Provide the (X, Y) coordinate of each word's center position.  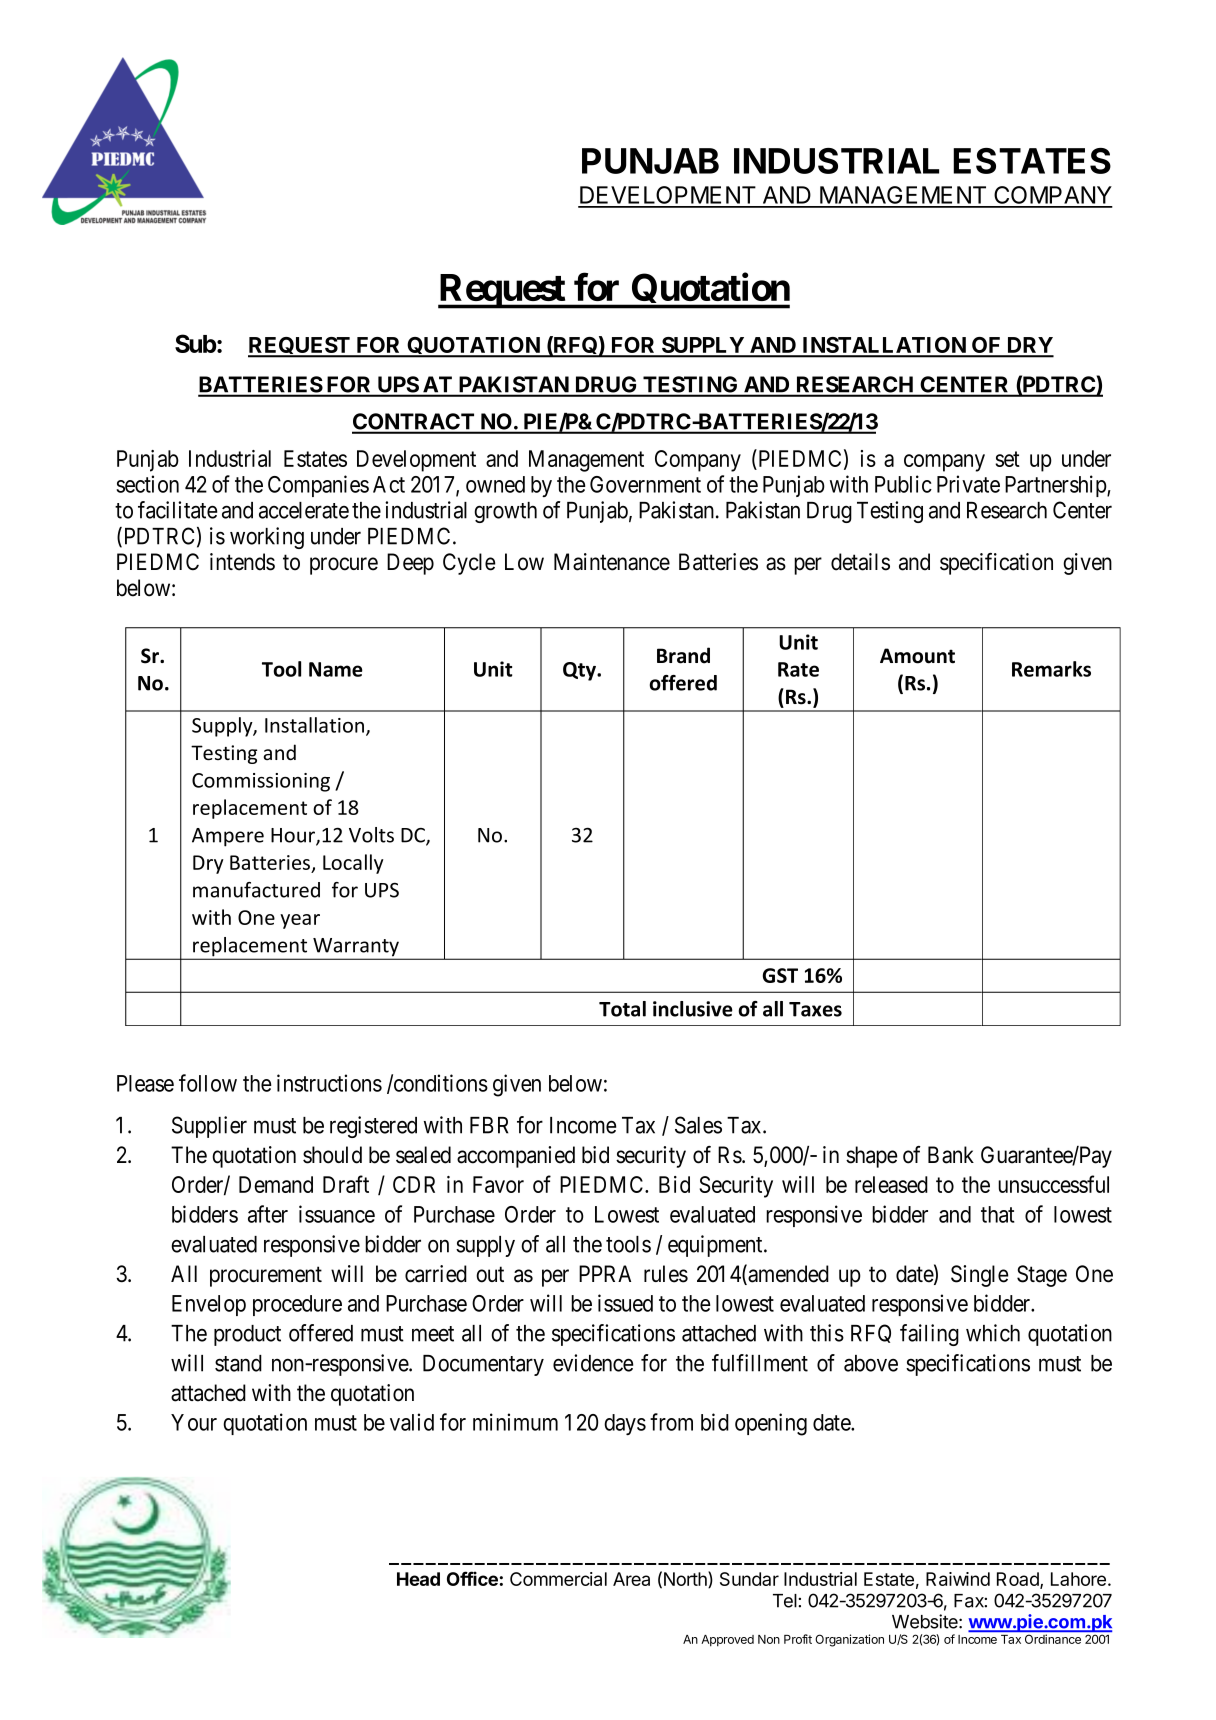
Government (645, 484)
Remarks (1051, 669)
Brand (683, 655)
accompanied (516, 1157)
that (998, 1214)
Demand (276, 1184)
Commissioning (261, 782)
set (1007, 459)
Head (418, 1579)
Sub (196, 343)
